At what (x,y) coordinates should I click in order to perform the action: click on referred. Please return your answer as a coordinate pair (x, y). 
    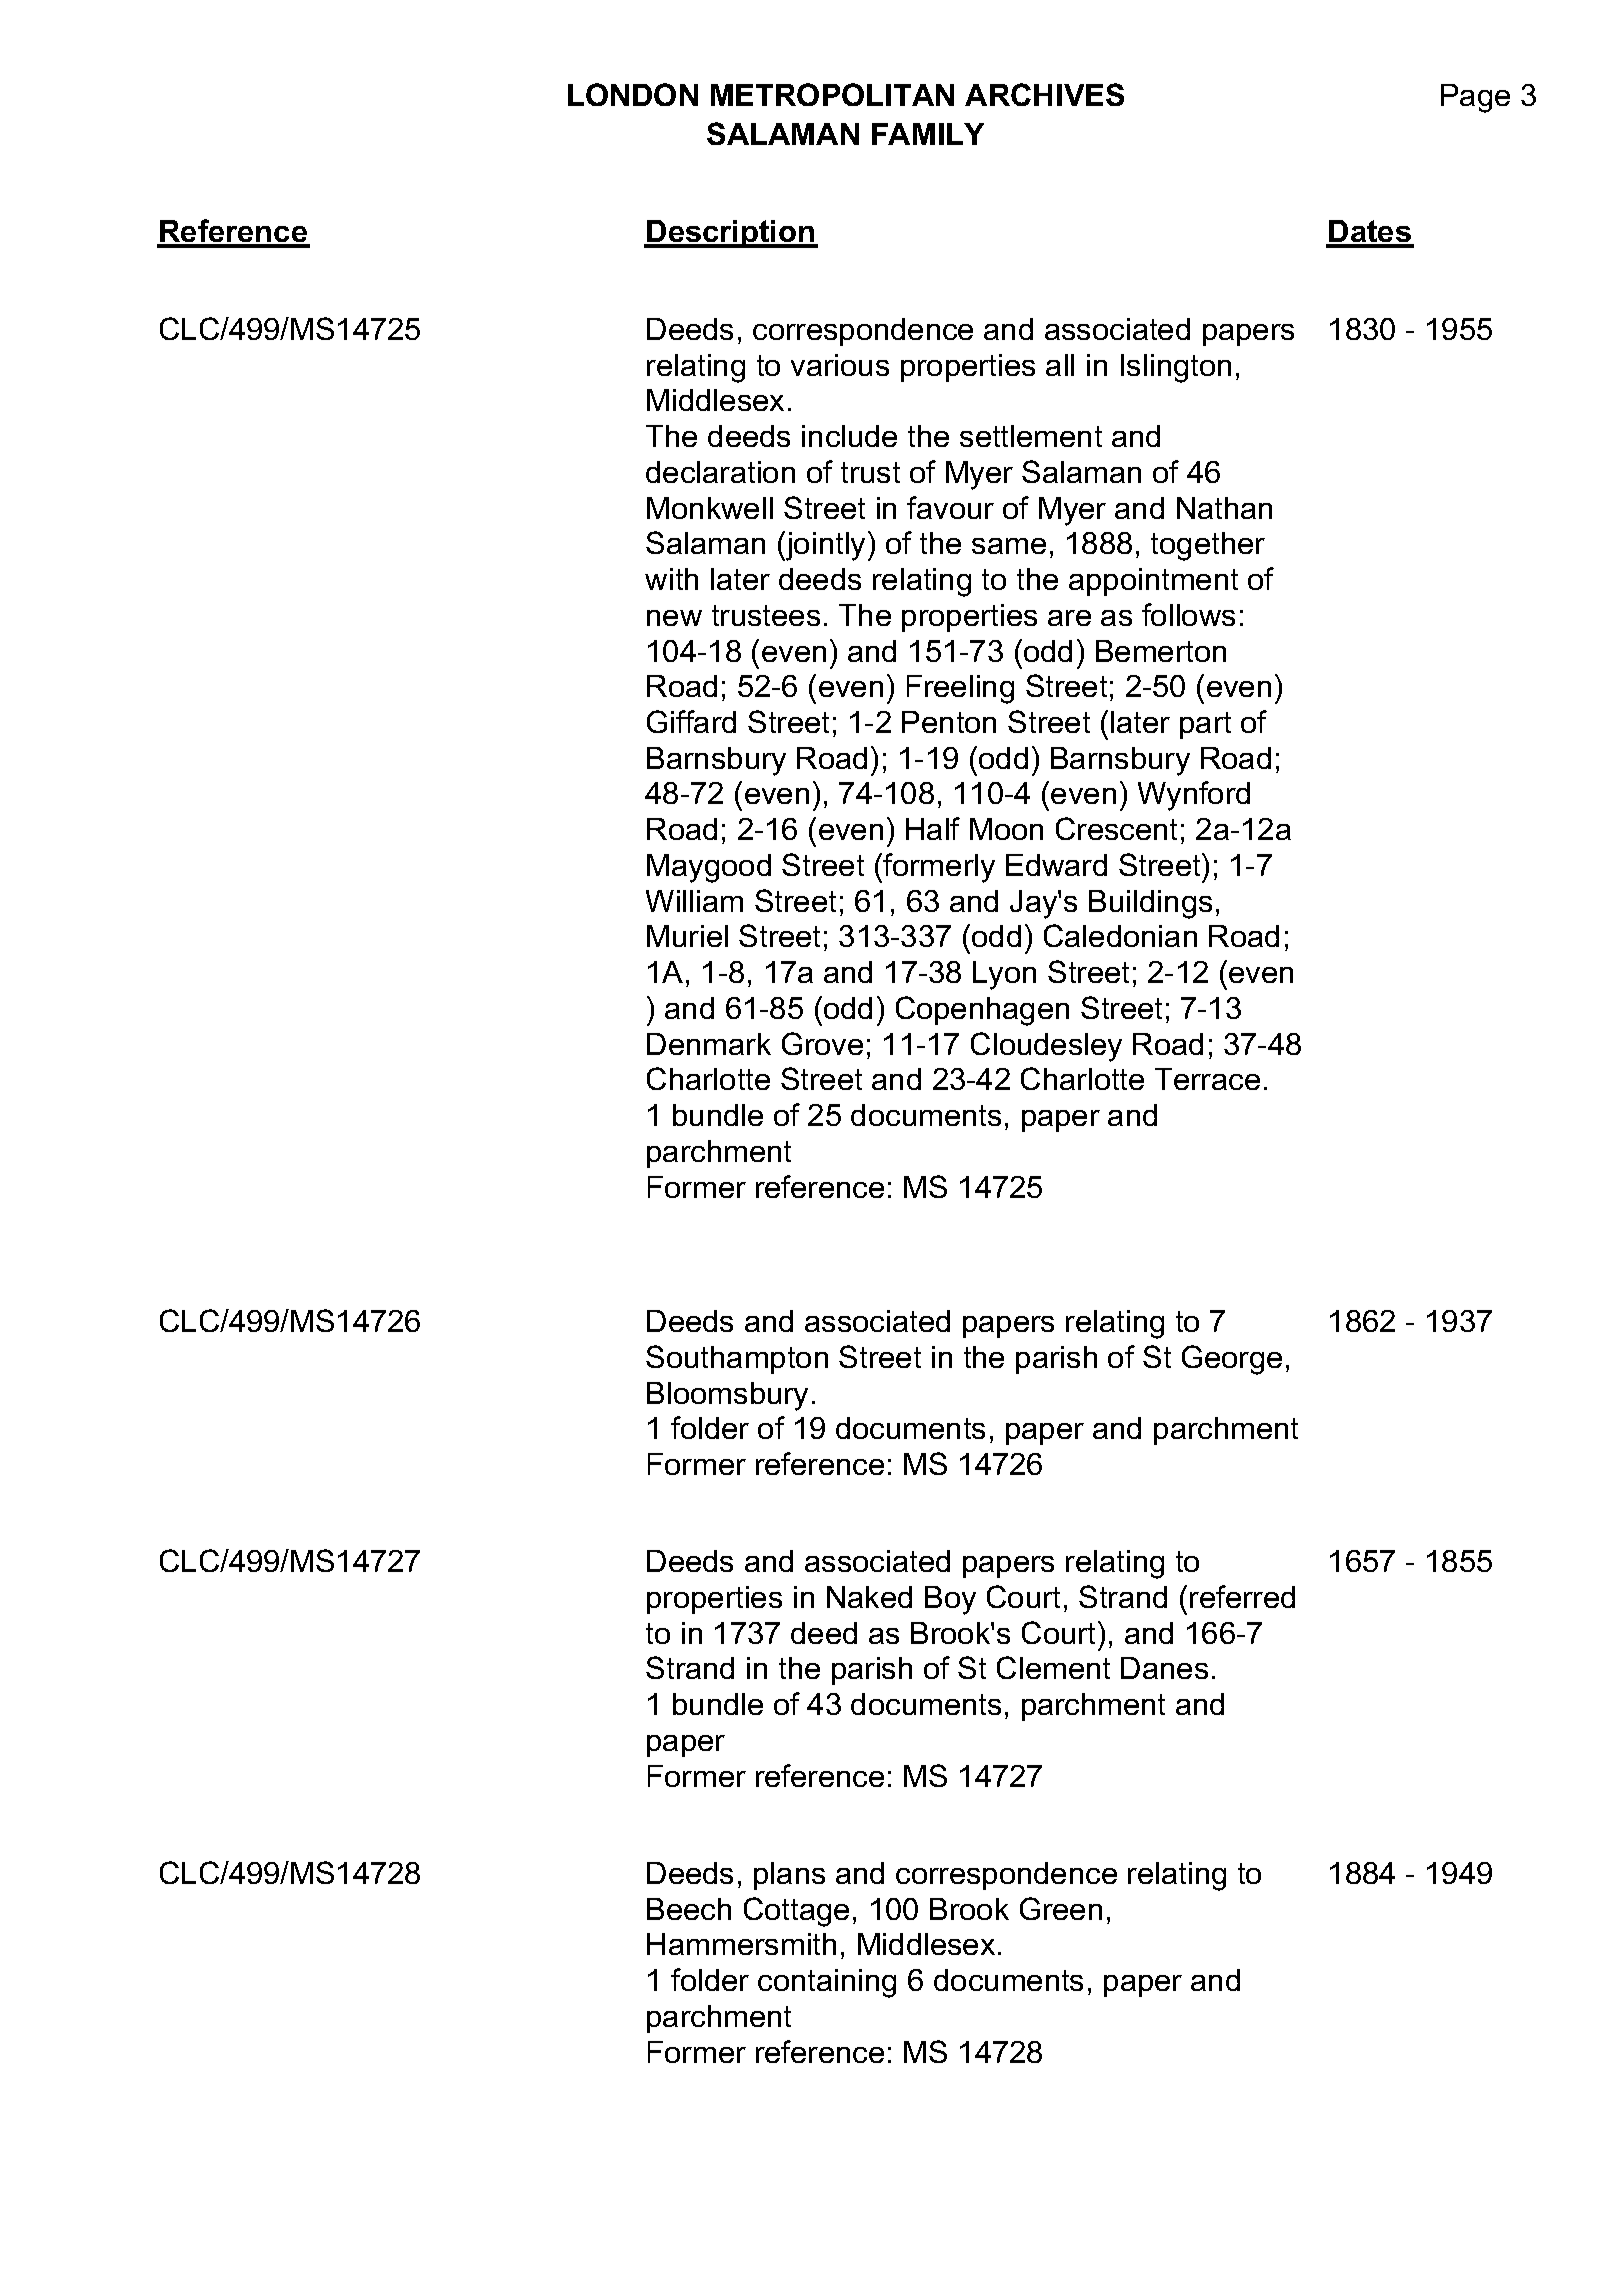
    Looking at the image, I should click on (1242, 1596).
